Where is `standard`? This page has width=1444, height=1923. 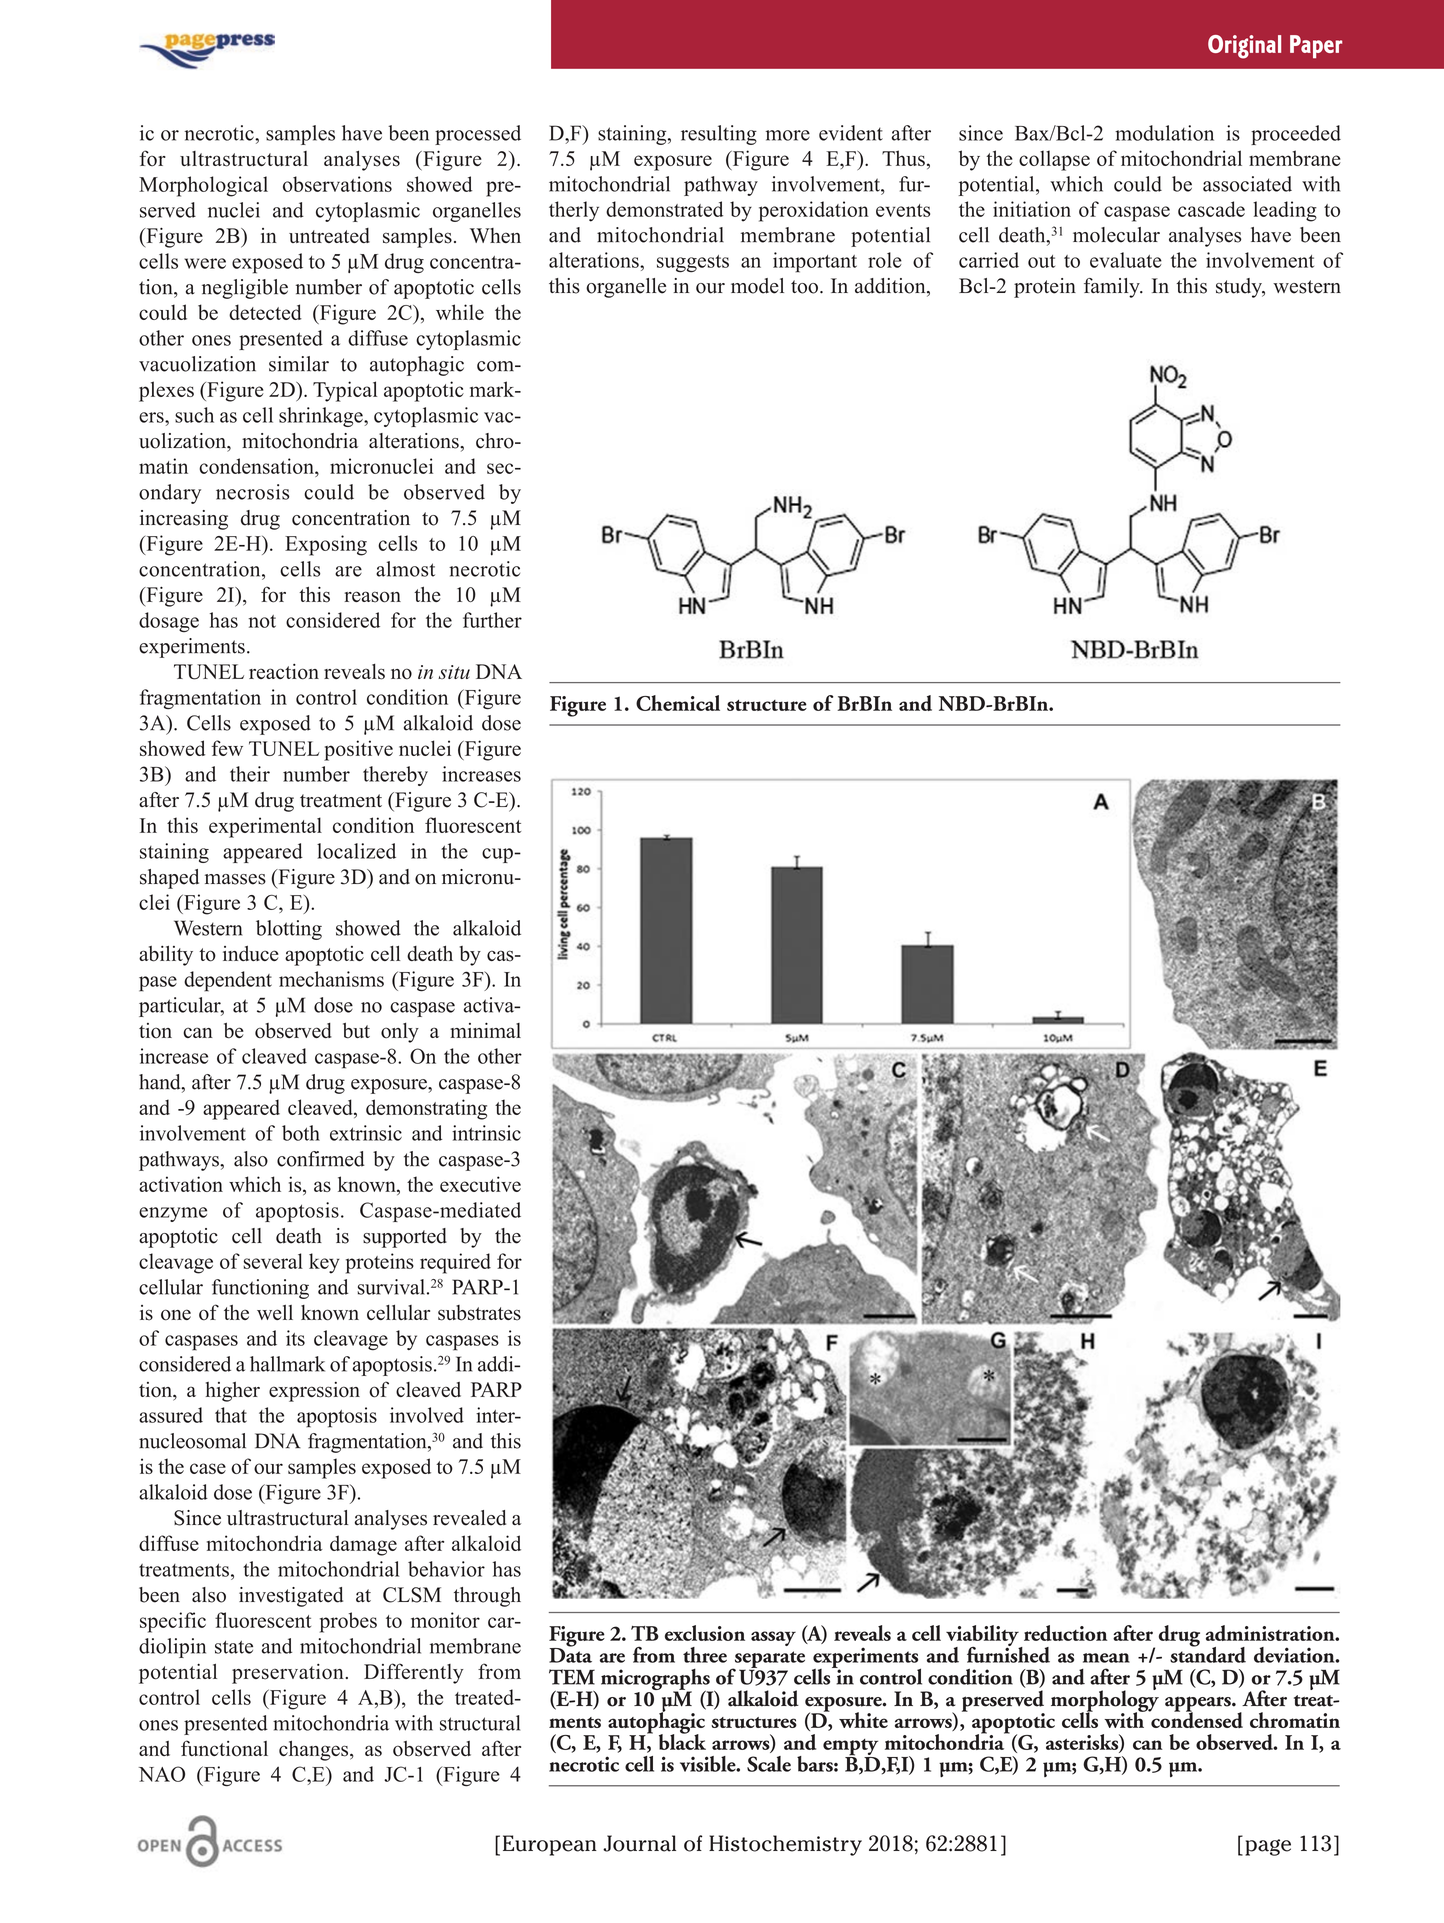
standard is located at coordinates (1208, 1653).
